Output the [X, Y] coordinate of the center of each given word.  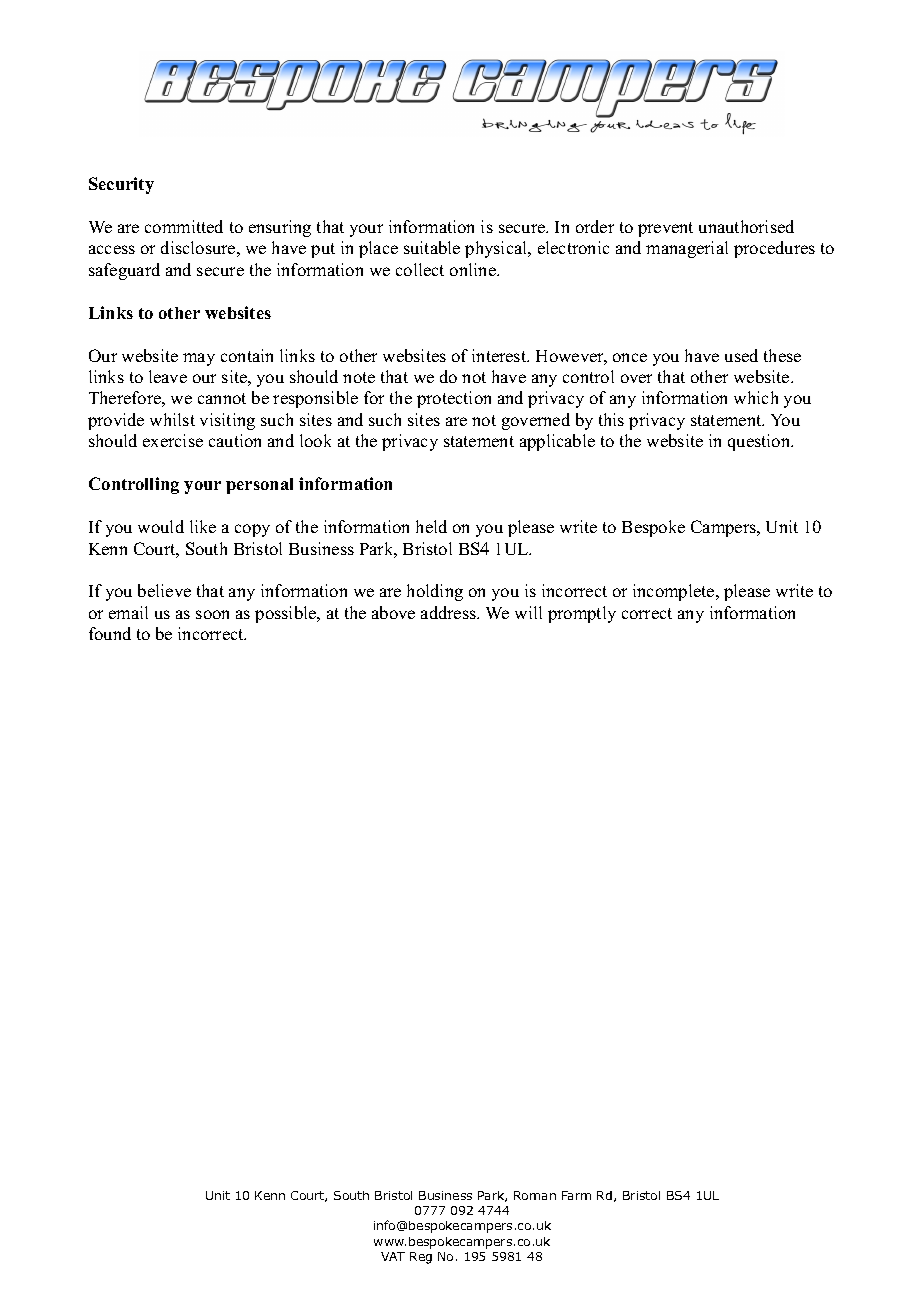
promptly [582, 614]
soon [212, 614]
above [393, 612]
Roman [535, 1195]
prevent [665, 229]
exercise [173, 440]
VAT [393, 1256]
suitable [432, 247]
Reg [421, 1258]
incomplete [675, 592]
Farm [576, 1195]
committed [184, 226]
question [760, 442]
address [450, 612]
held [431, 526]
